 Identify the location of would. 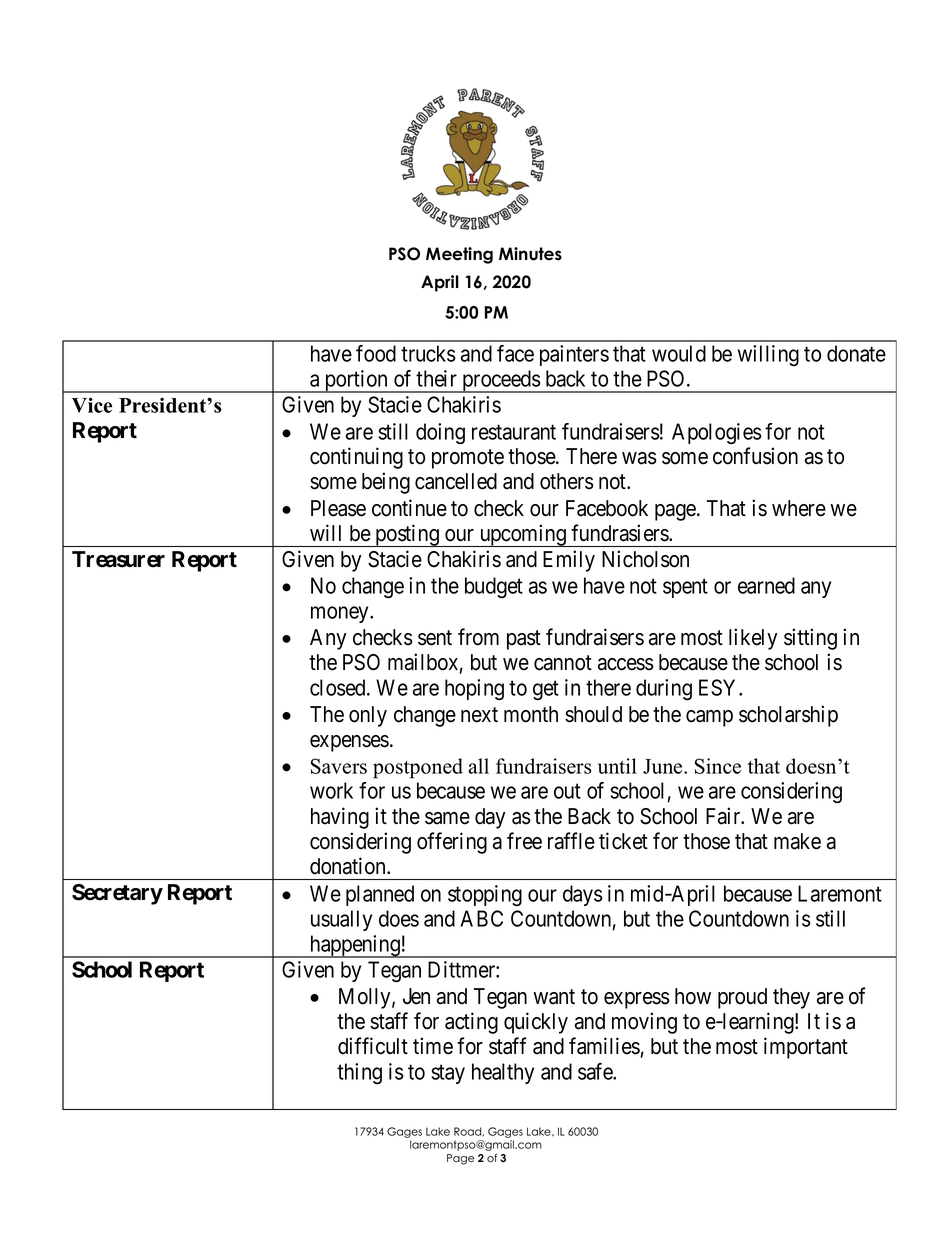
(679, 353).
